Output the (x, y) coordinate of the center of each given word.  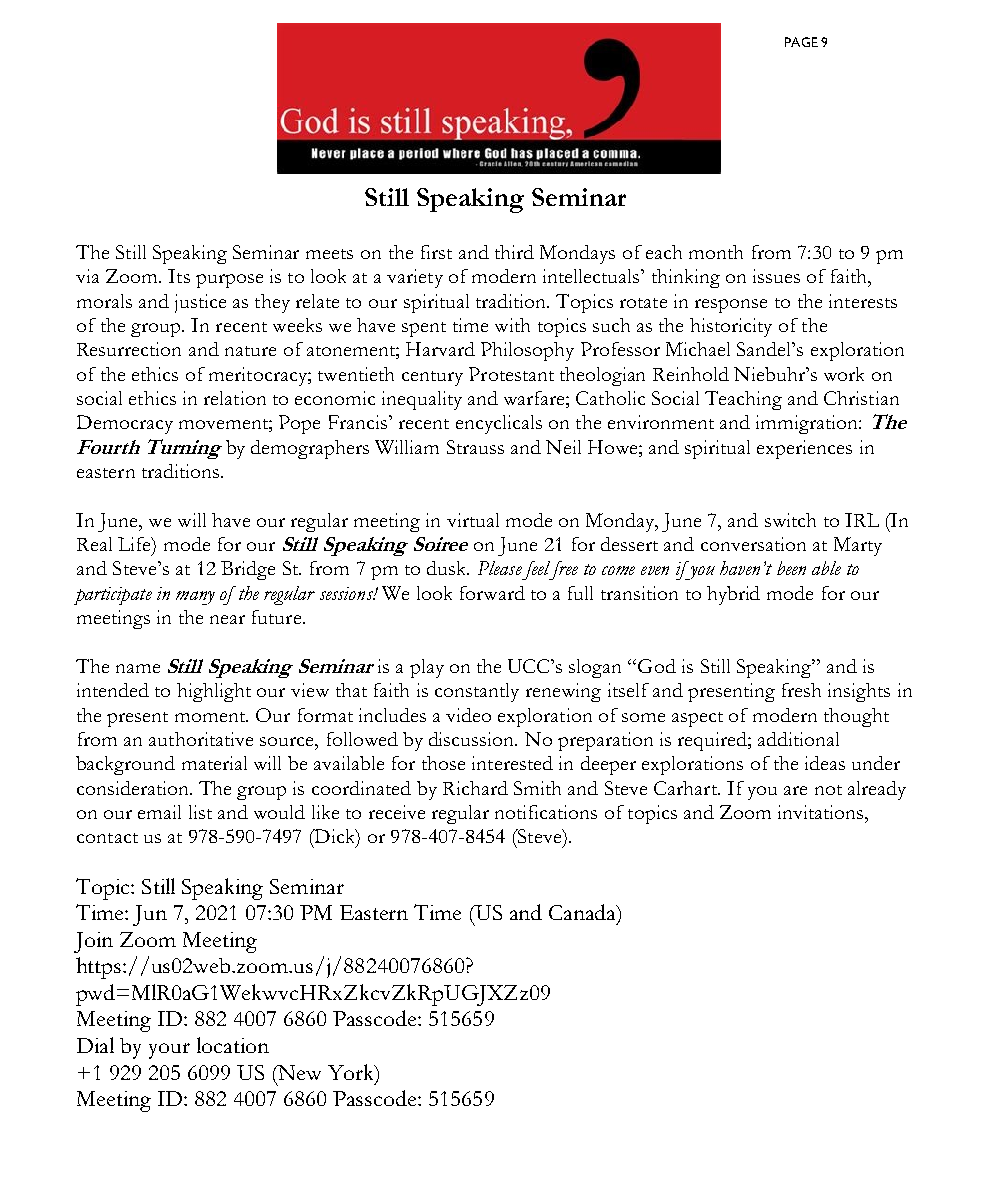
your (169, 1051)
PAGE (801, 42)
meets (329, 254)
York (352, 1073)
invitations (822, 812)
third (514, 252)
